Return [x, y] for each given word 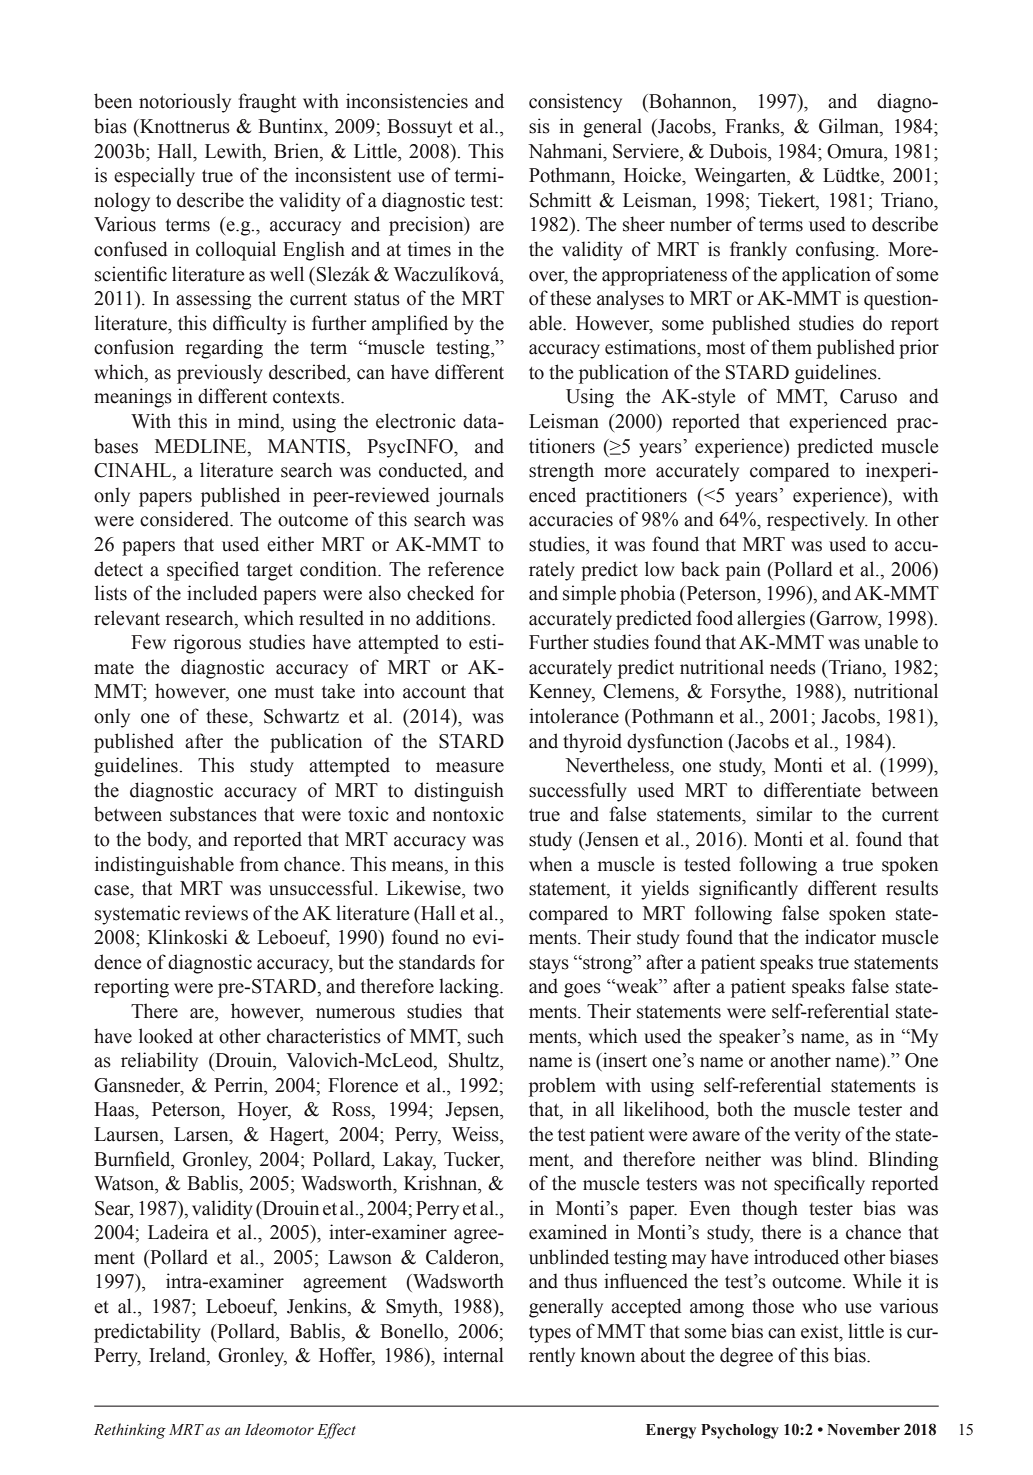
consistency [575, 103]
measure [470, 767]
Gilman [850, 127]
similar [785, 814]
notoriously [185, 103]
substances [213, 814]
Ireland [178, 1356]
